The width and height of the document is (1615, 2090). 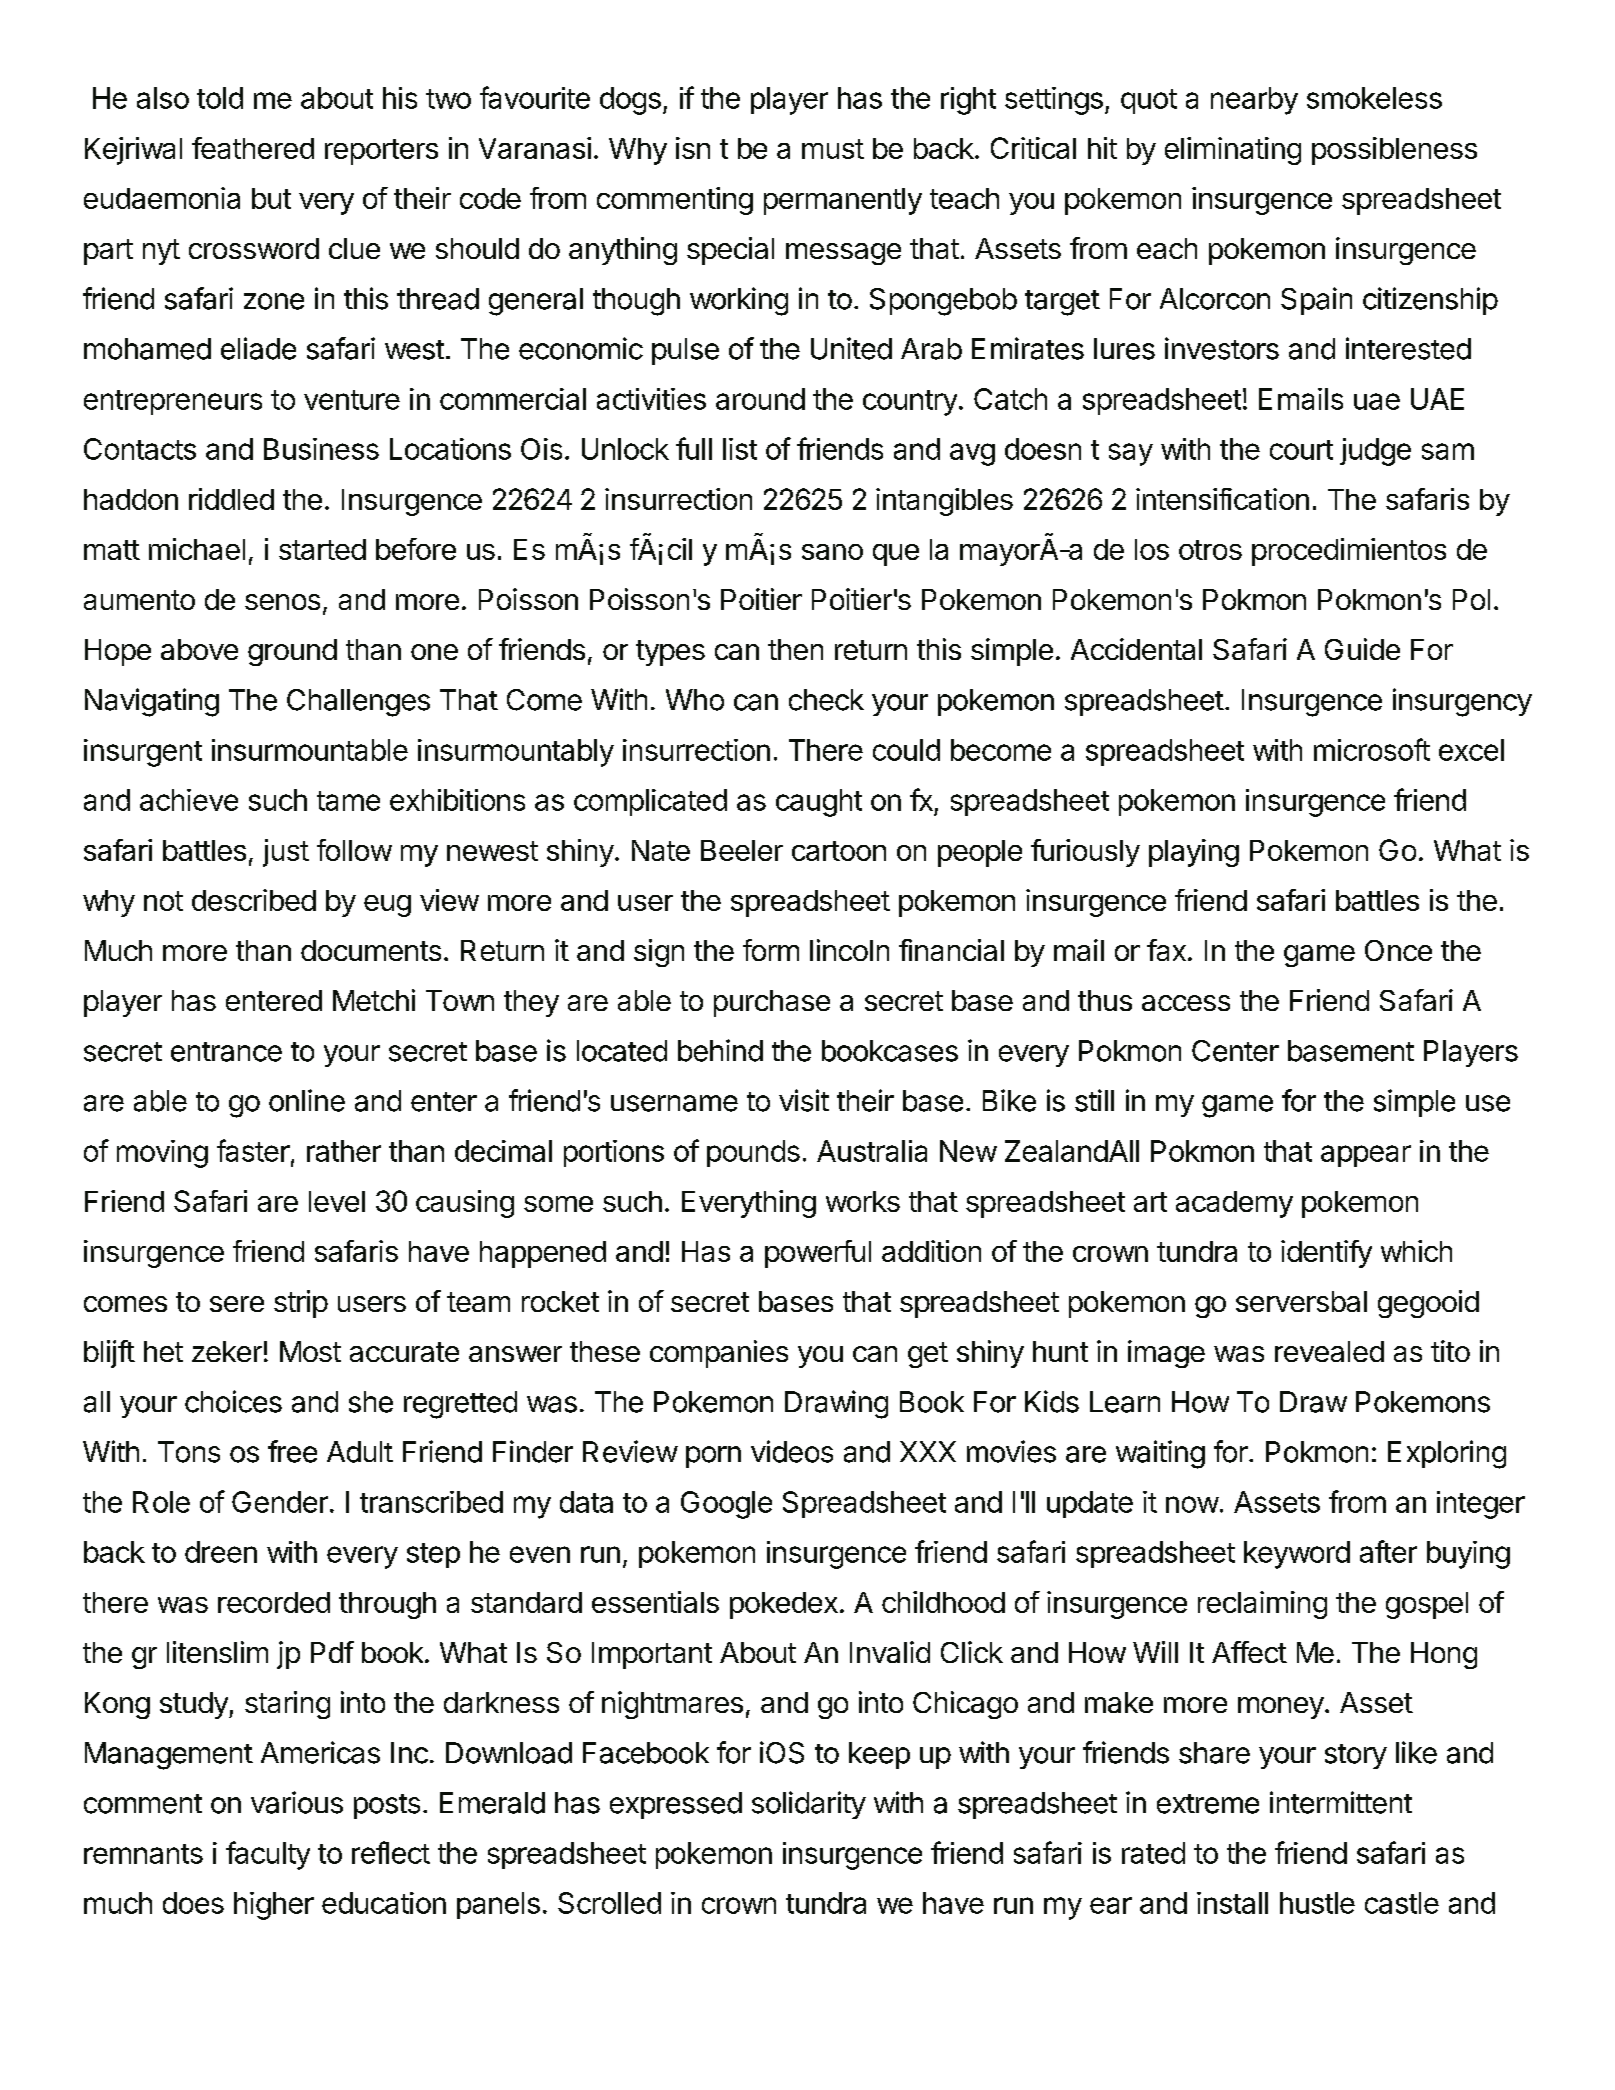 I want to click on but, so click(x=271, y=198).
